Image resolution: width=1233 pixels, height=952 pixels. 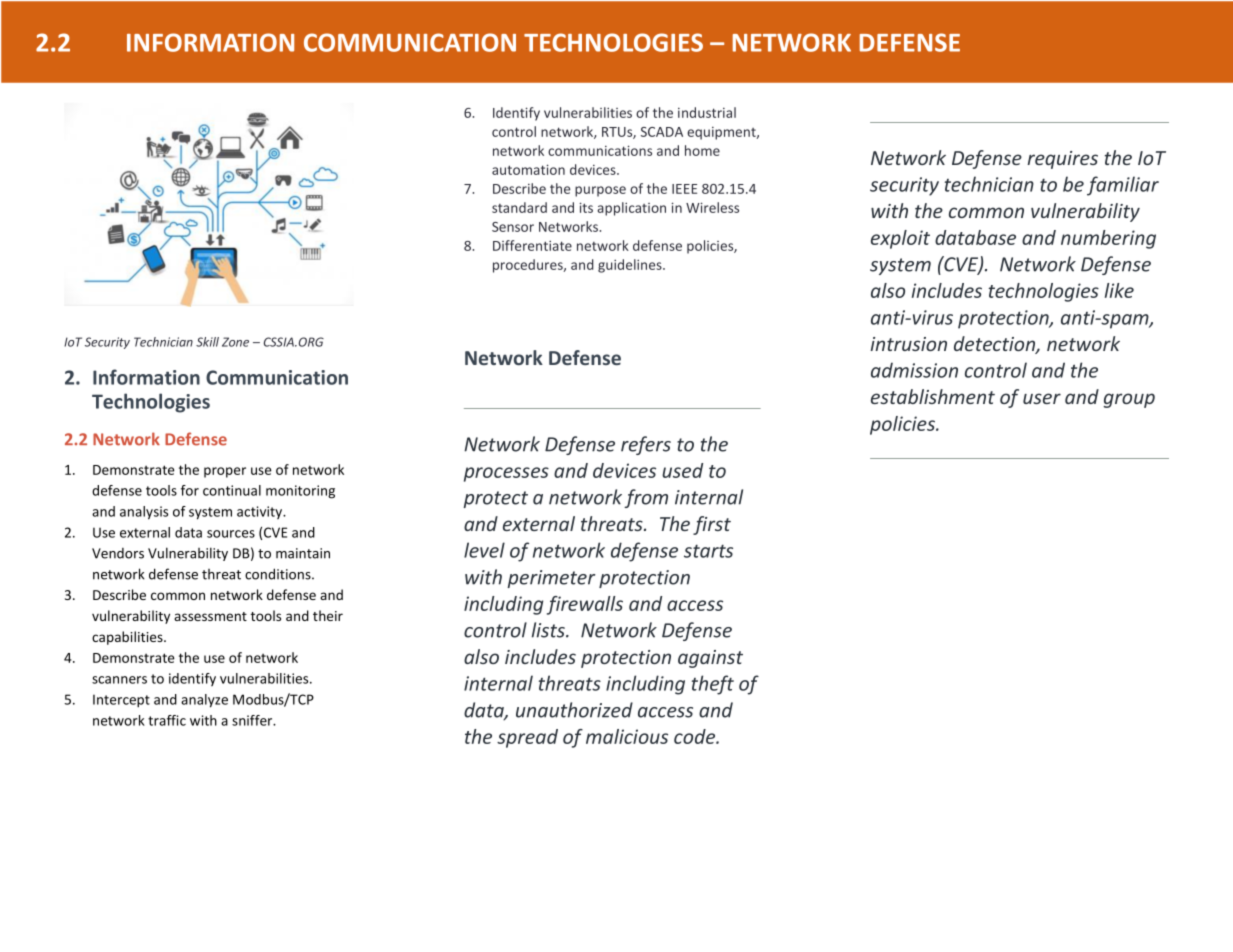 I want to click on theft, so click(x=713, y=685).
